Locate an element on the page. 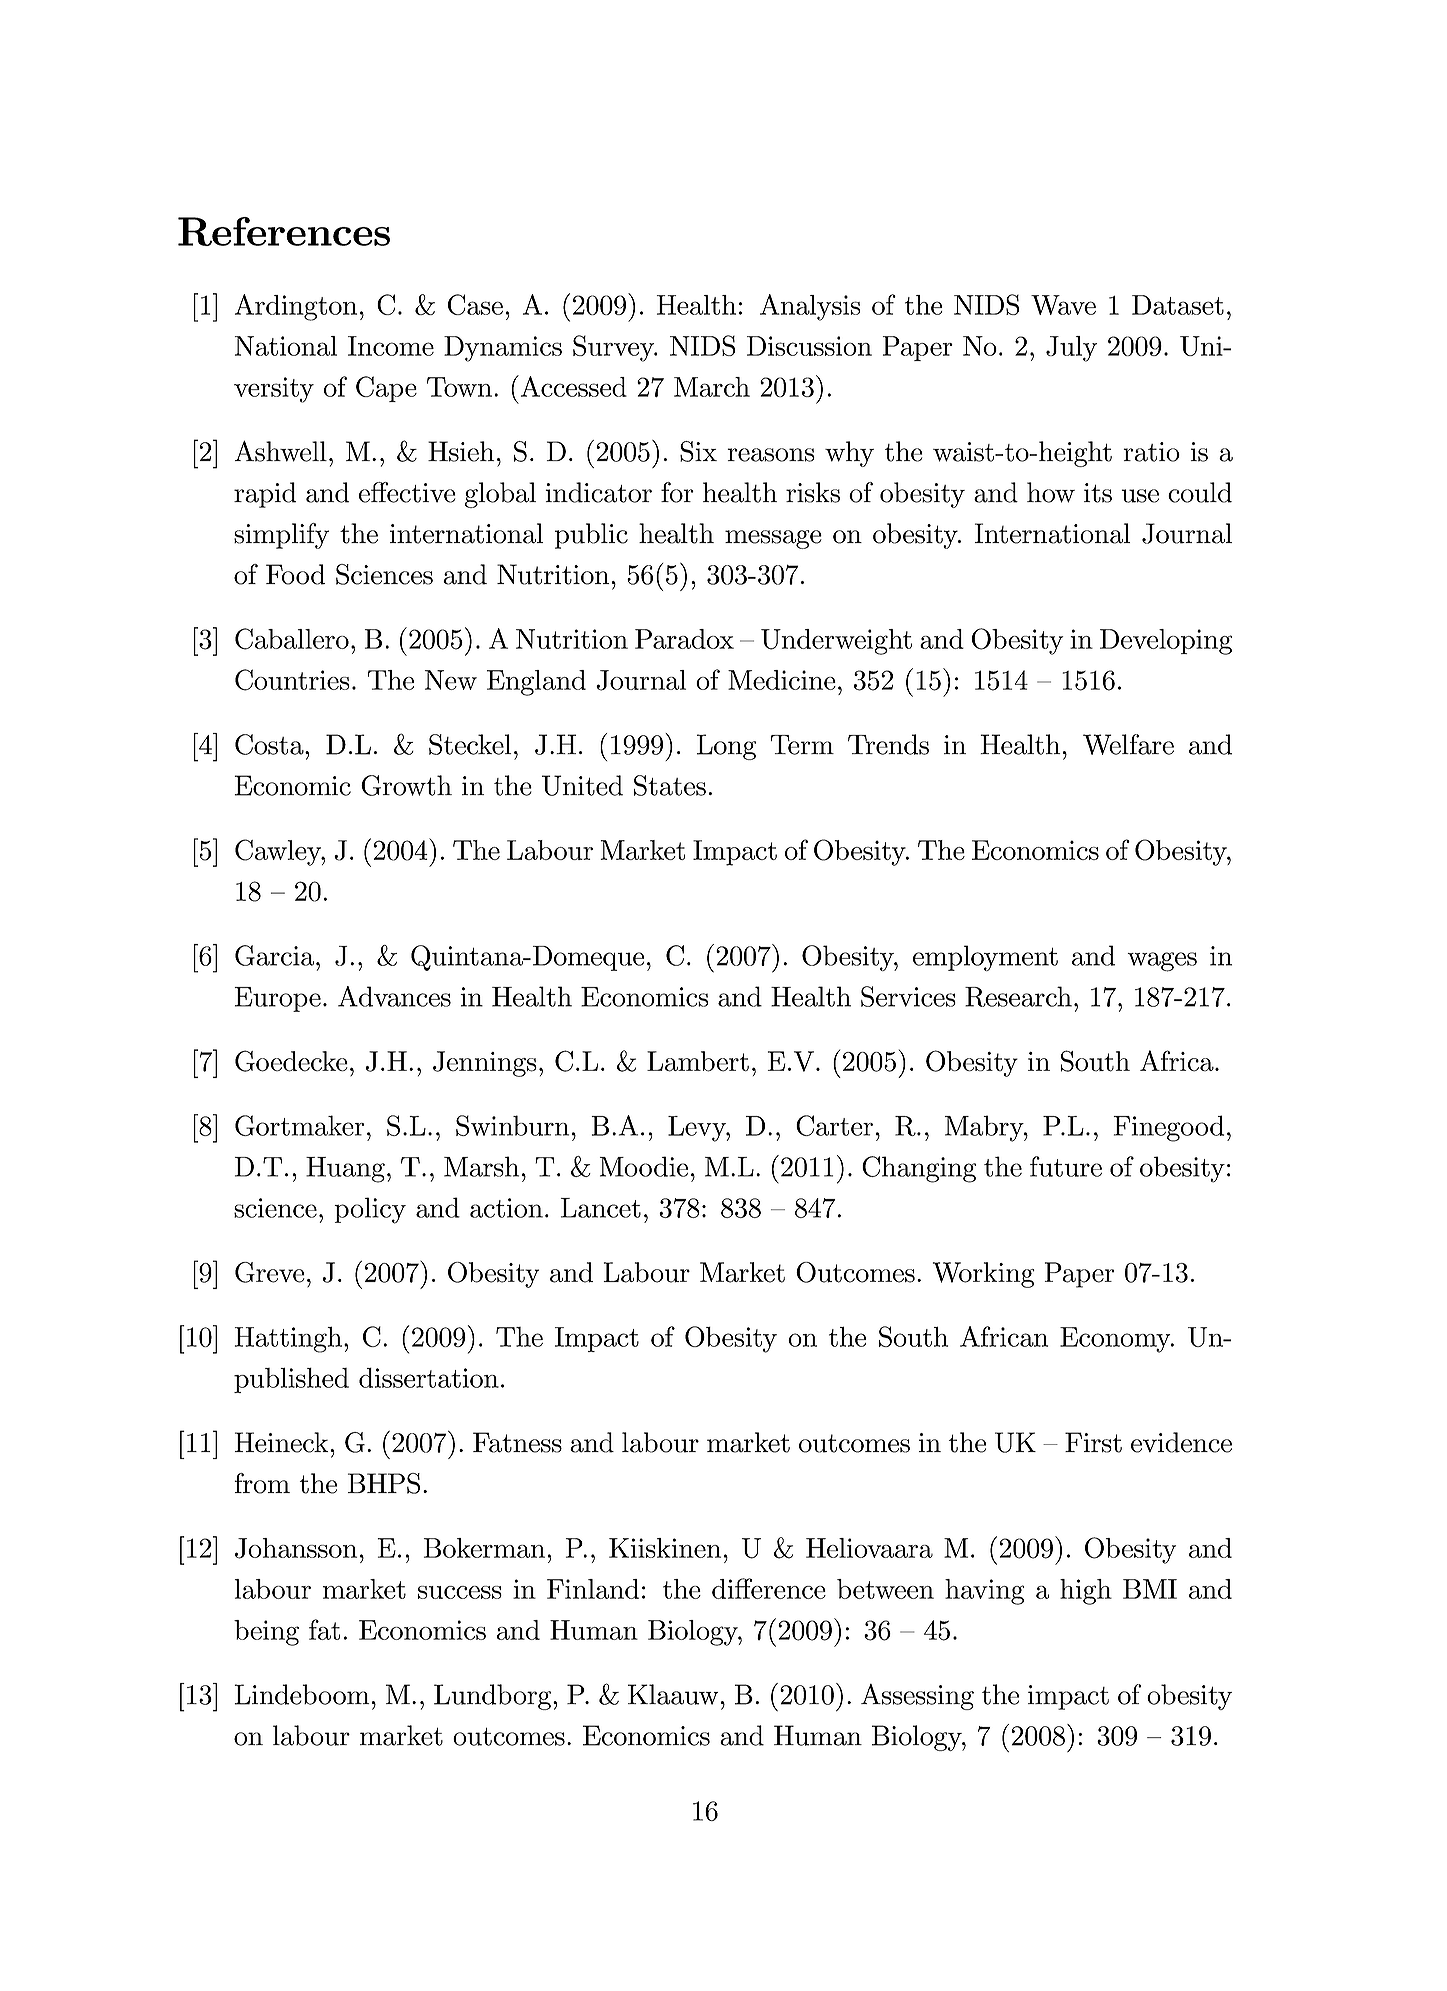 The width and height of the page is (1447, 1991). March is located at coordinates (712, 387).
